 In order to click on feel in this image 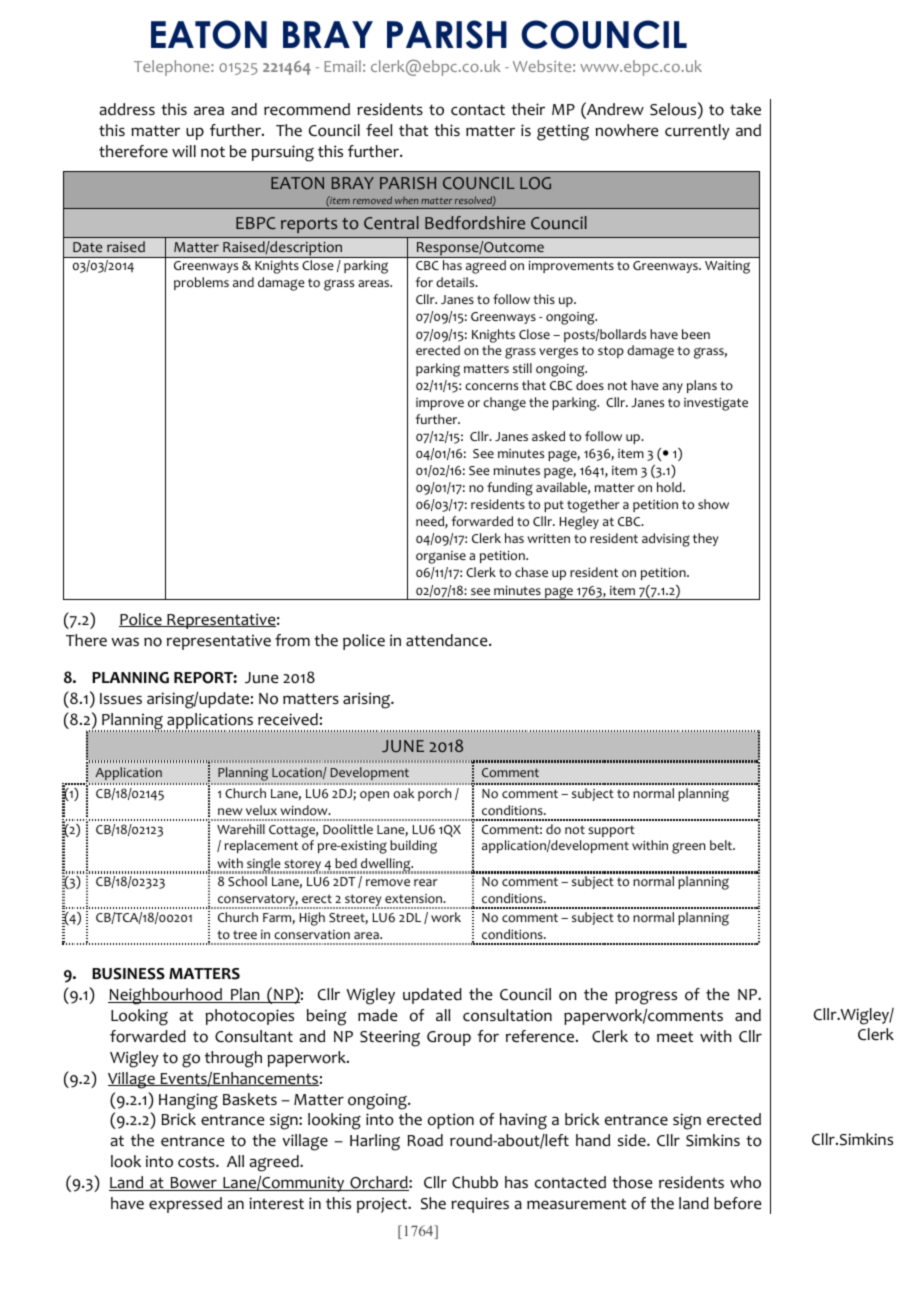, I will do `click(379, 130)`.
